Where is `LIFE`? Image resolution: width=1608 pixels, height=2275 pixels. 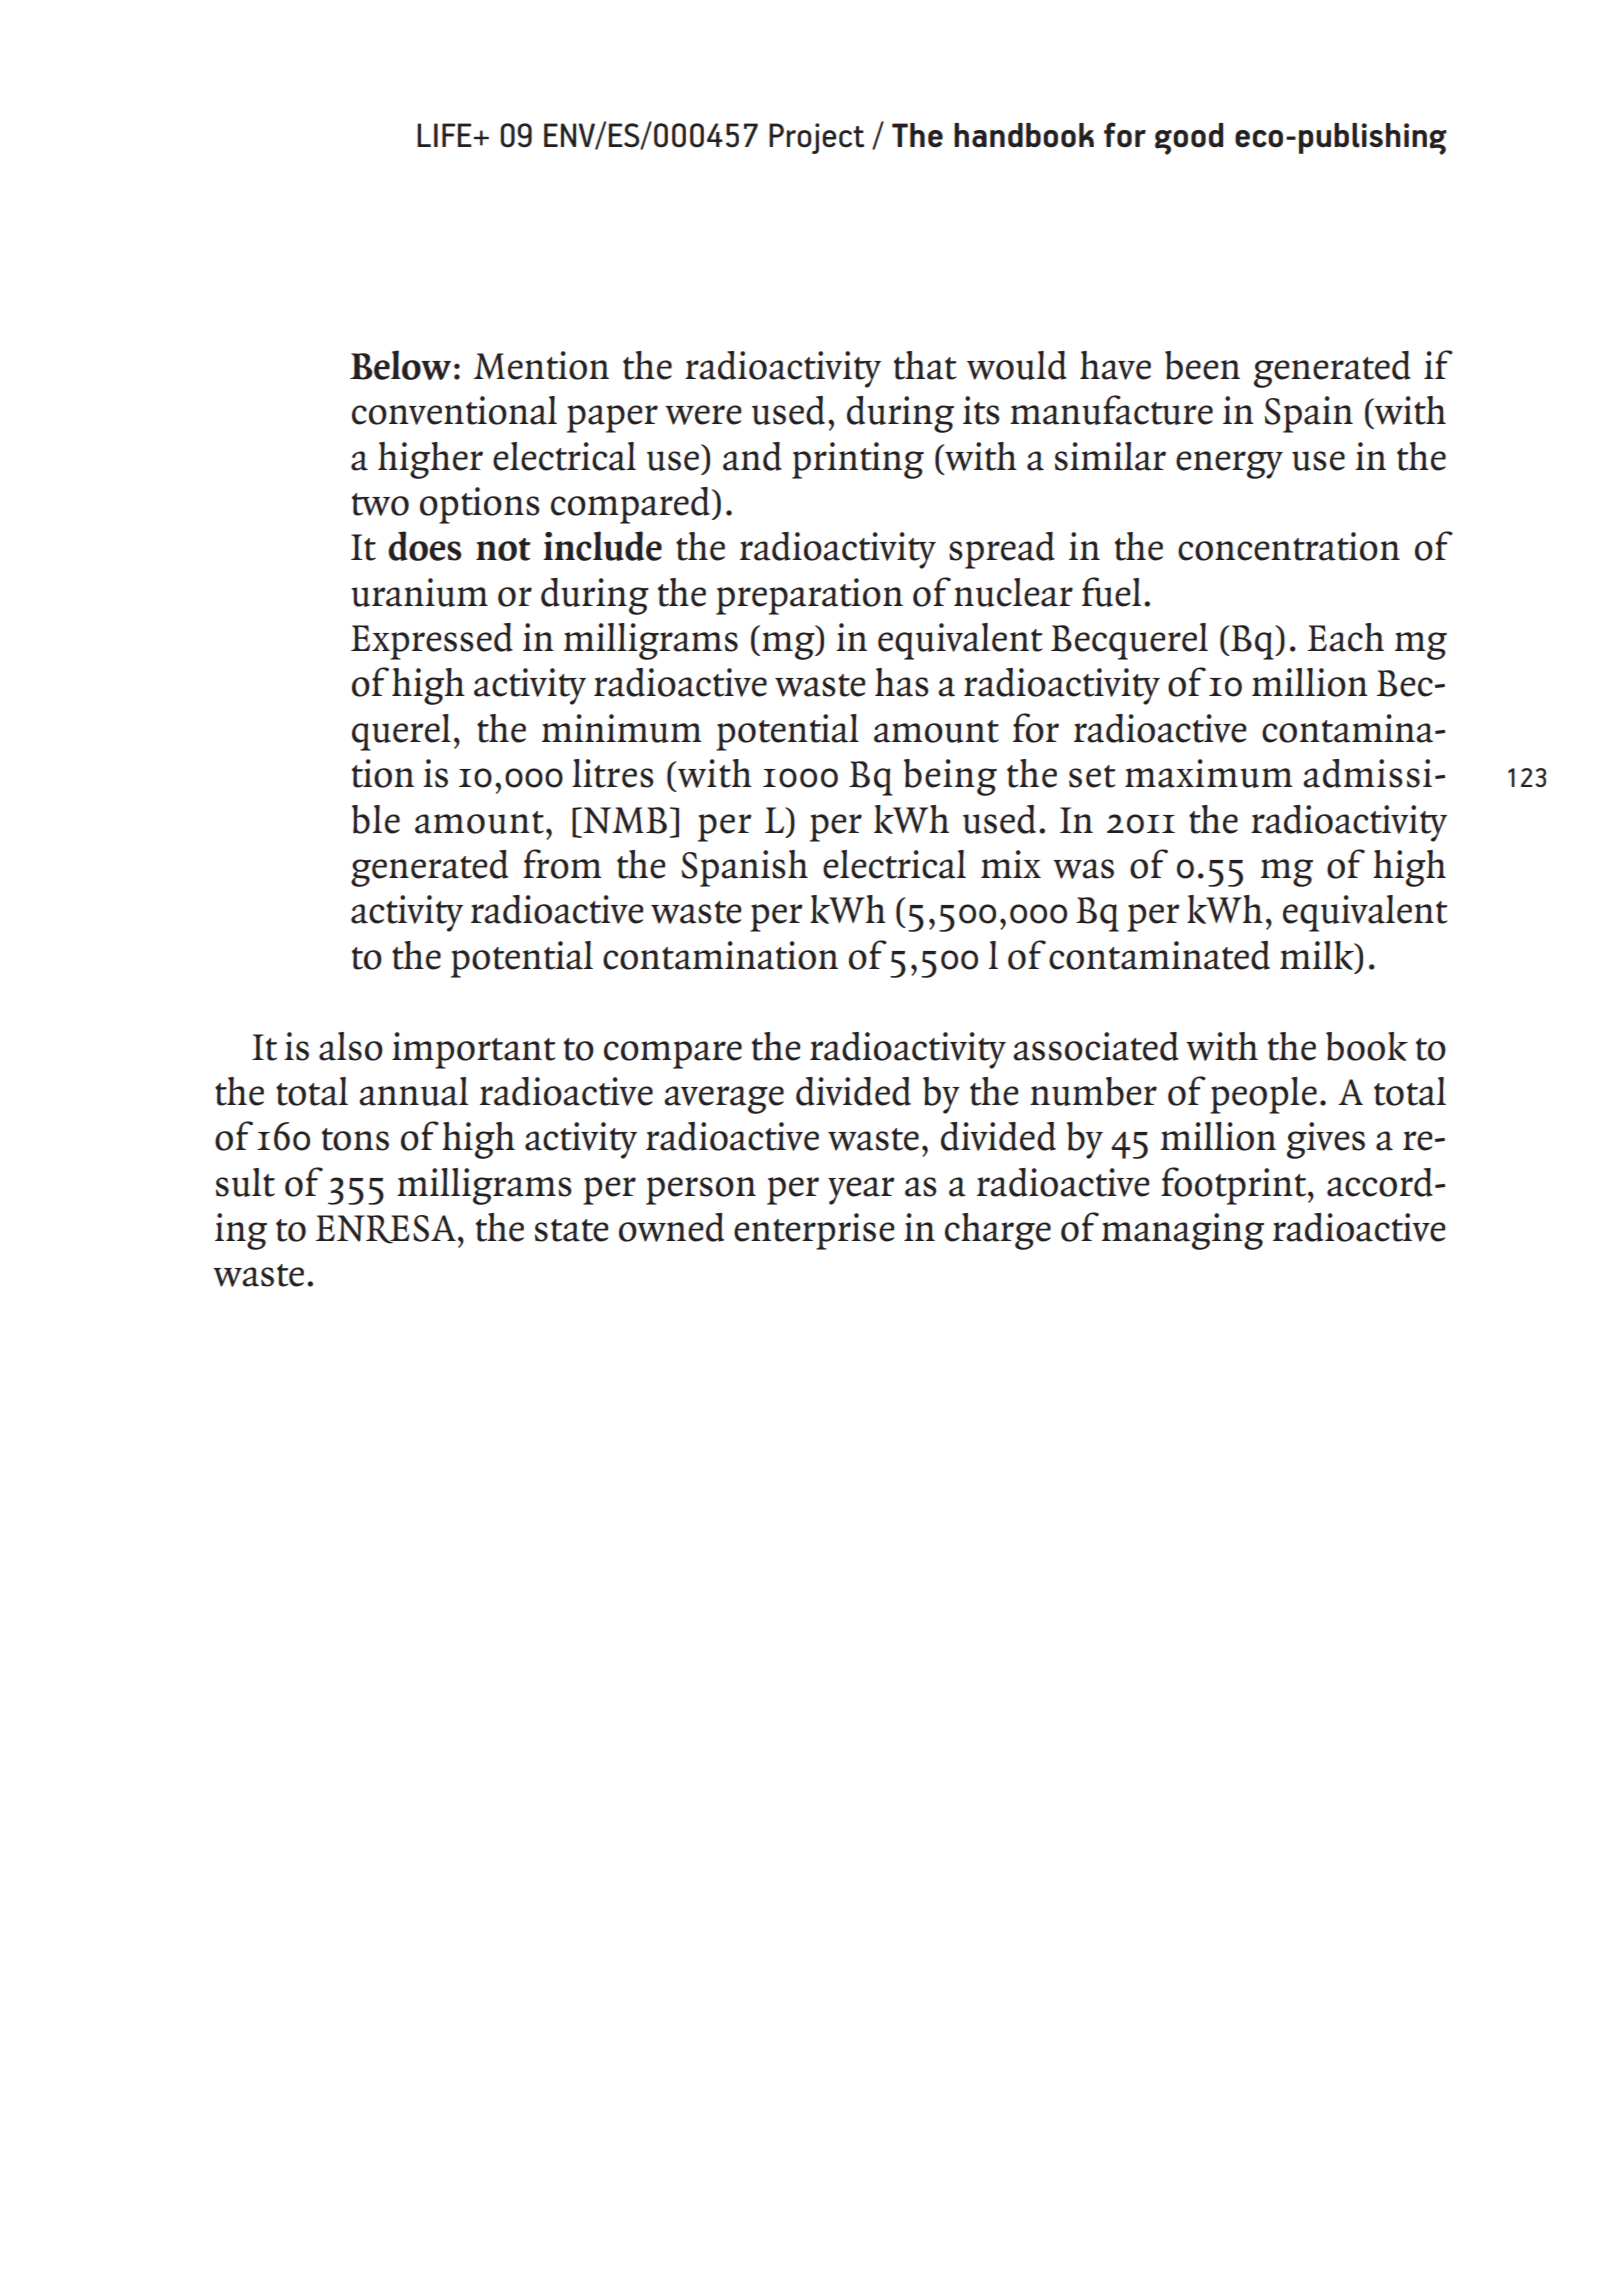 LIFE is located at coordinates (445, 135).
